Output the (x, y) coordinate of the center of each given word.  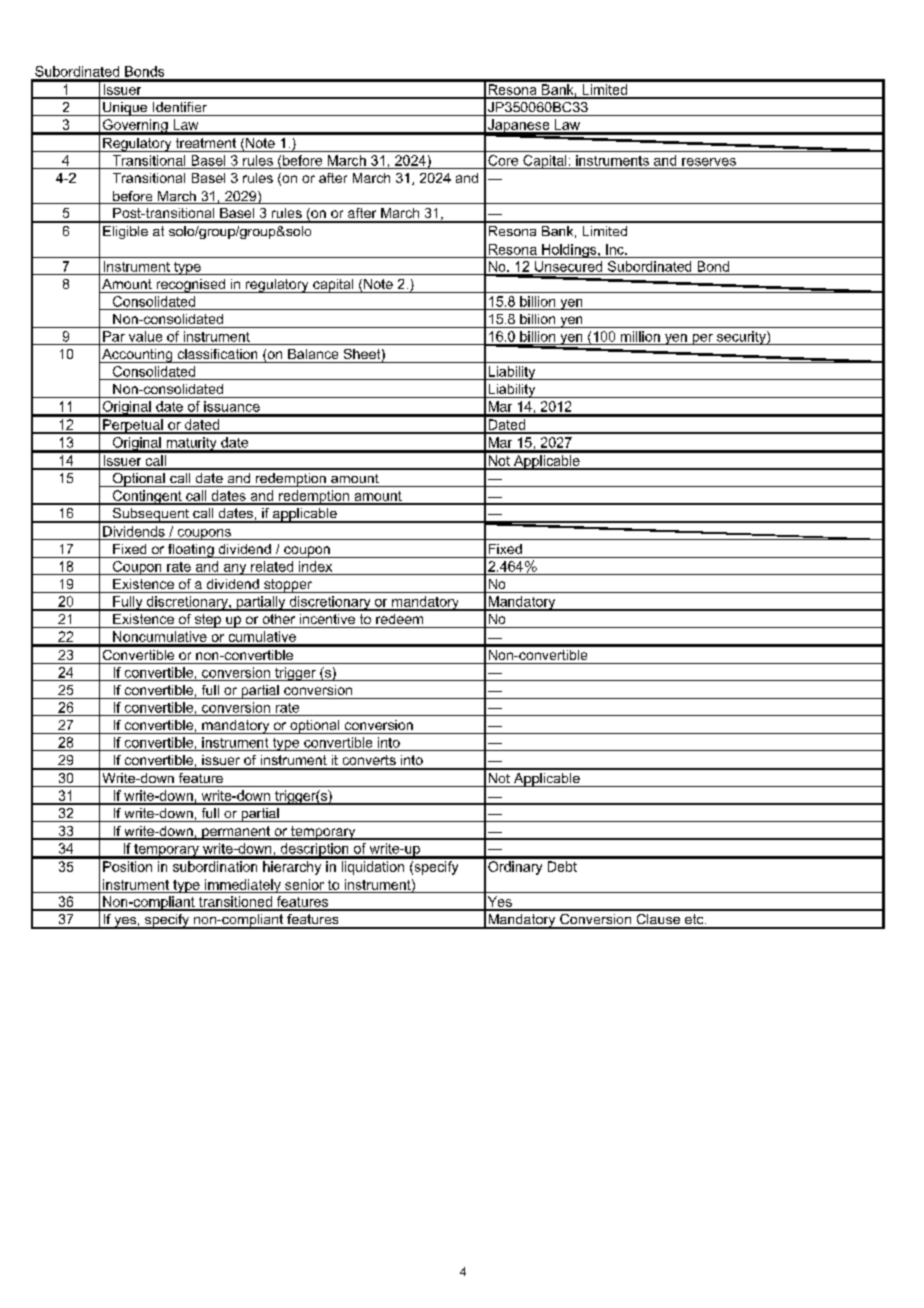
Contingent (147, 497)
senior (304, 884)
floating (191, 551)
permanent (236, 833)
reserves (709, 162)
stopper (288, 586)
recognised (190, 286)
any (235, 569)
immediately (243, 886)
